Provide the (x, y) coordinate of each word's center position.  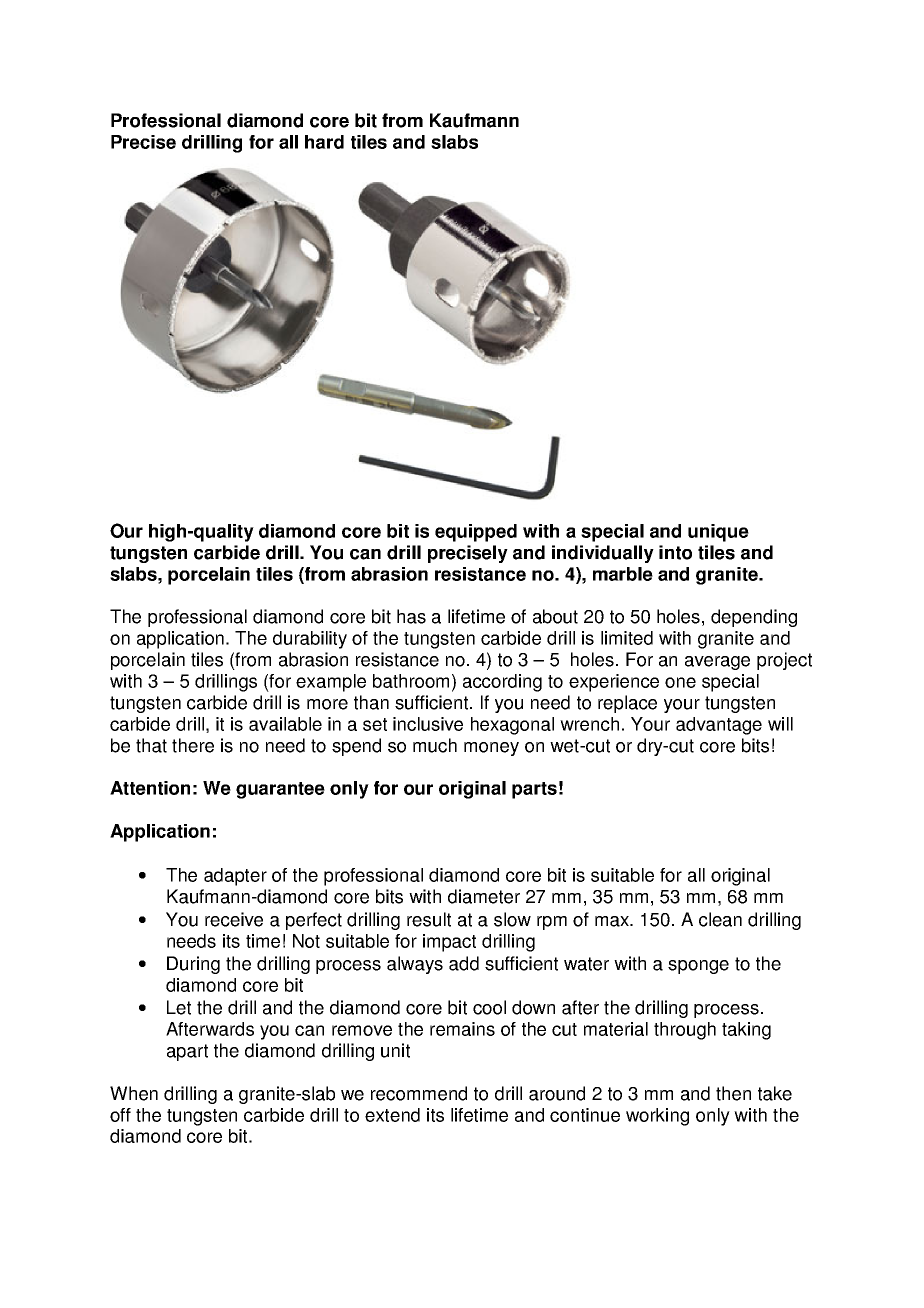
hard (324, 142)
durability (310, 640)
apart (187, 1052)
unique (718, 533)
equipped (476, 533)
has (411, 616)
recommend (419, 1093)
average (717, 663)
